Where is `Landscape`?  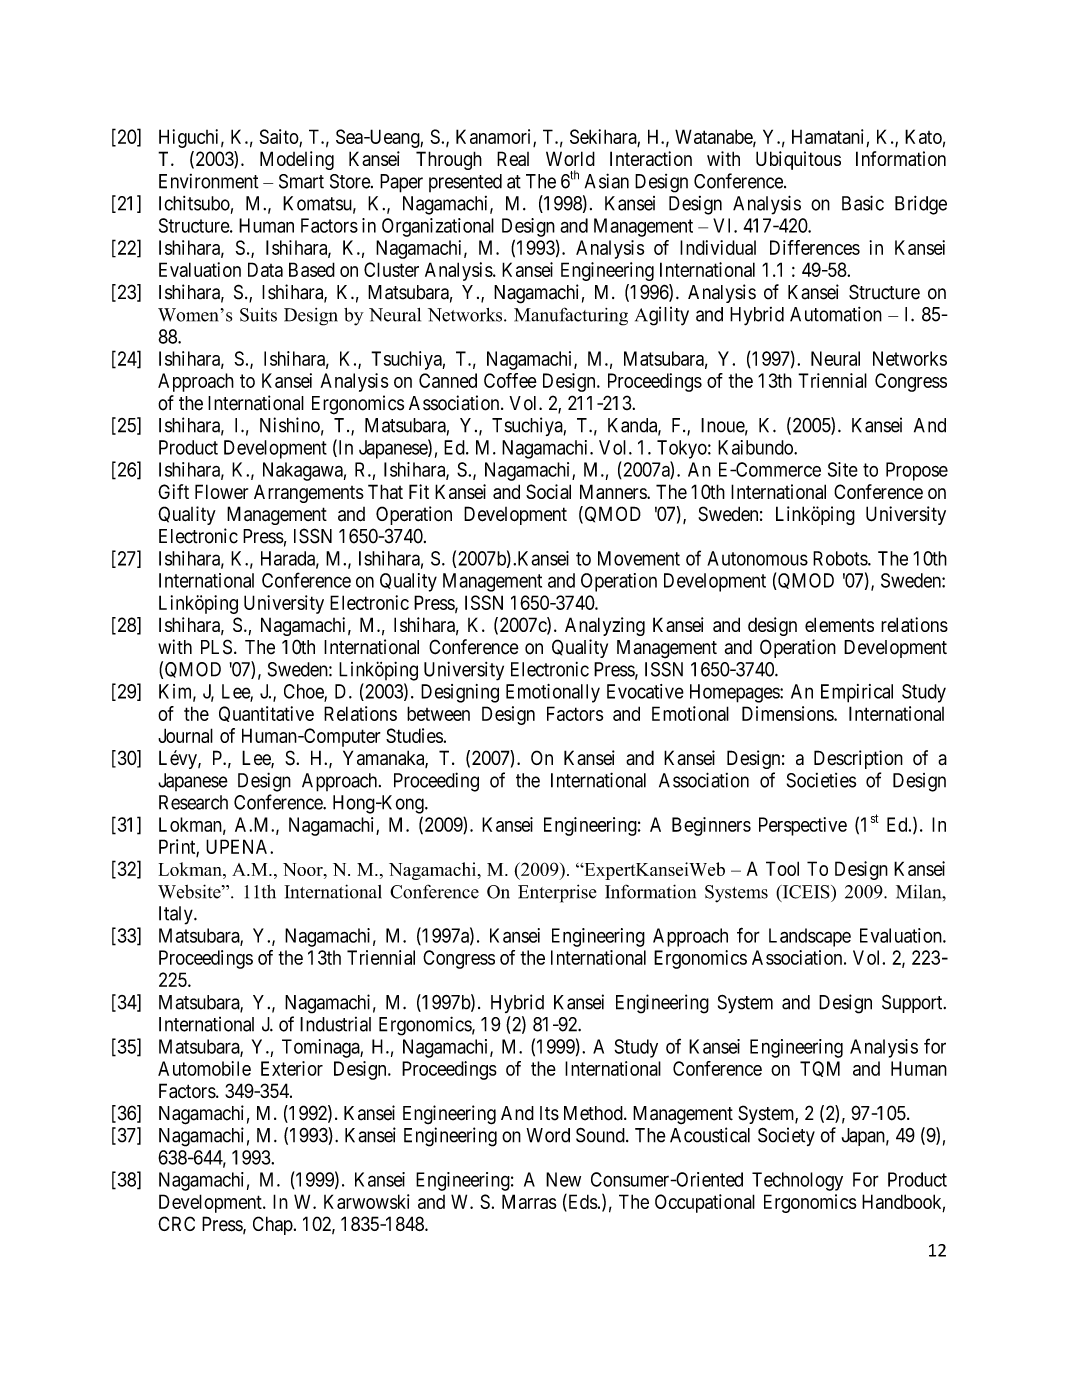 Landscape is located at coordinates (810, 937).
